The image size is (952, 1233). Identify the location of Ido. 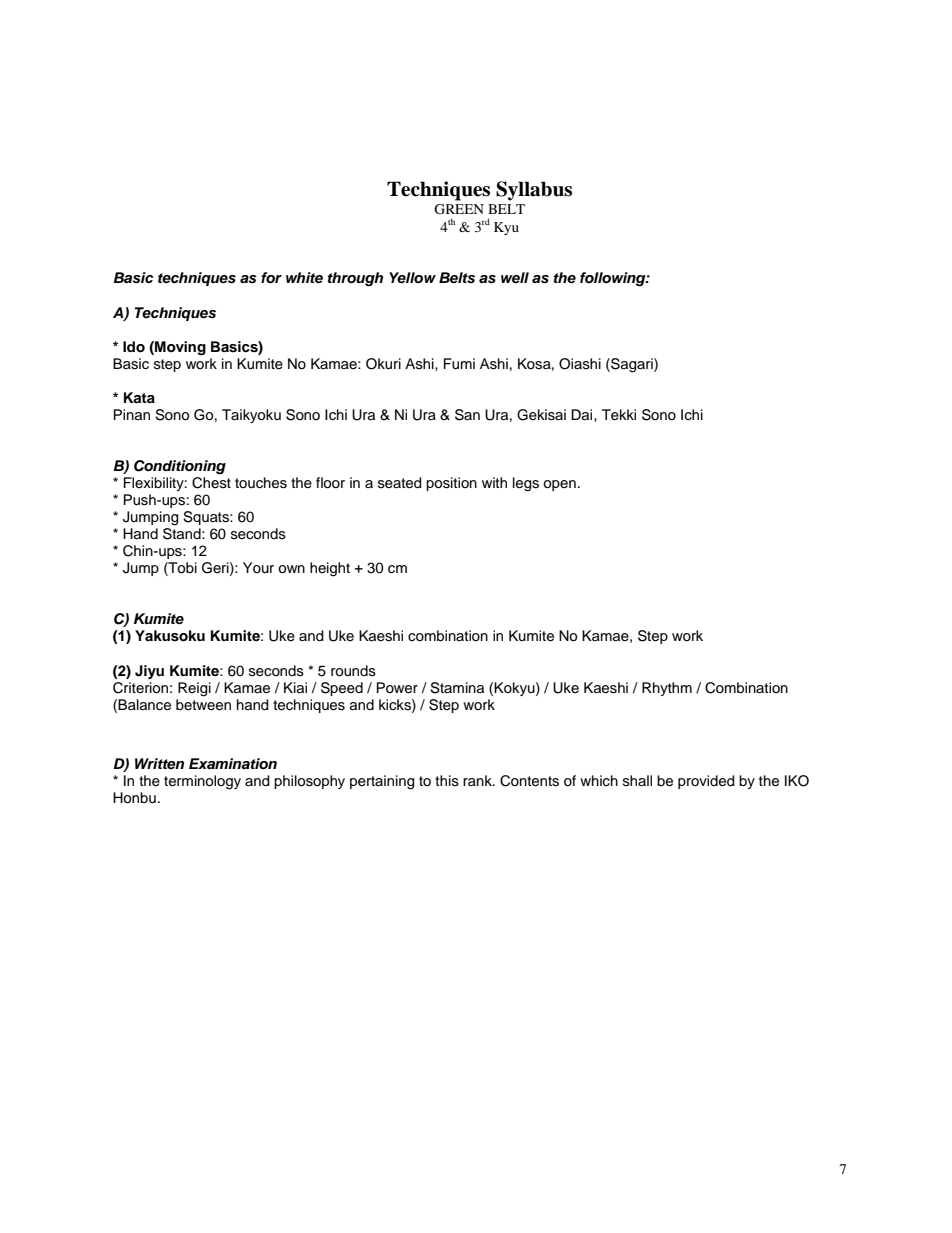
(134, 347).
